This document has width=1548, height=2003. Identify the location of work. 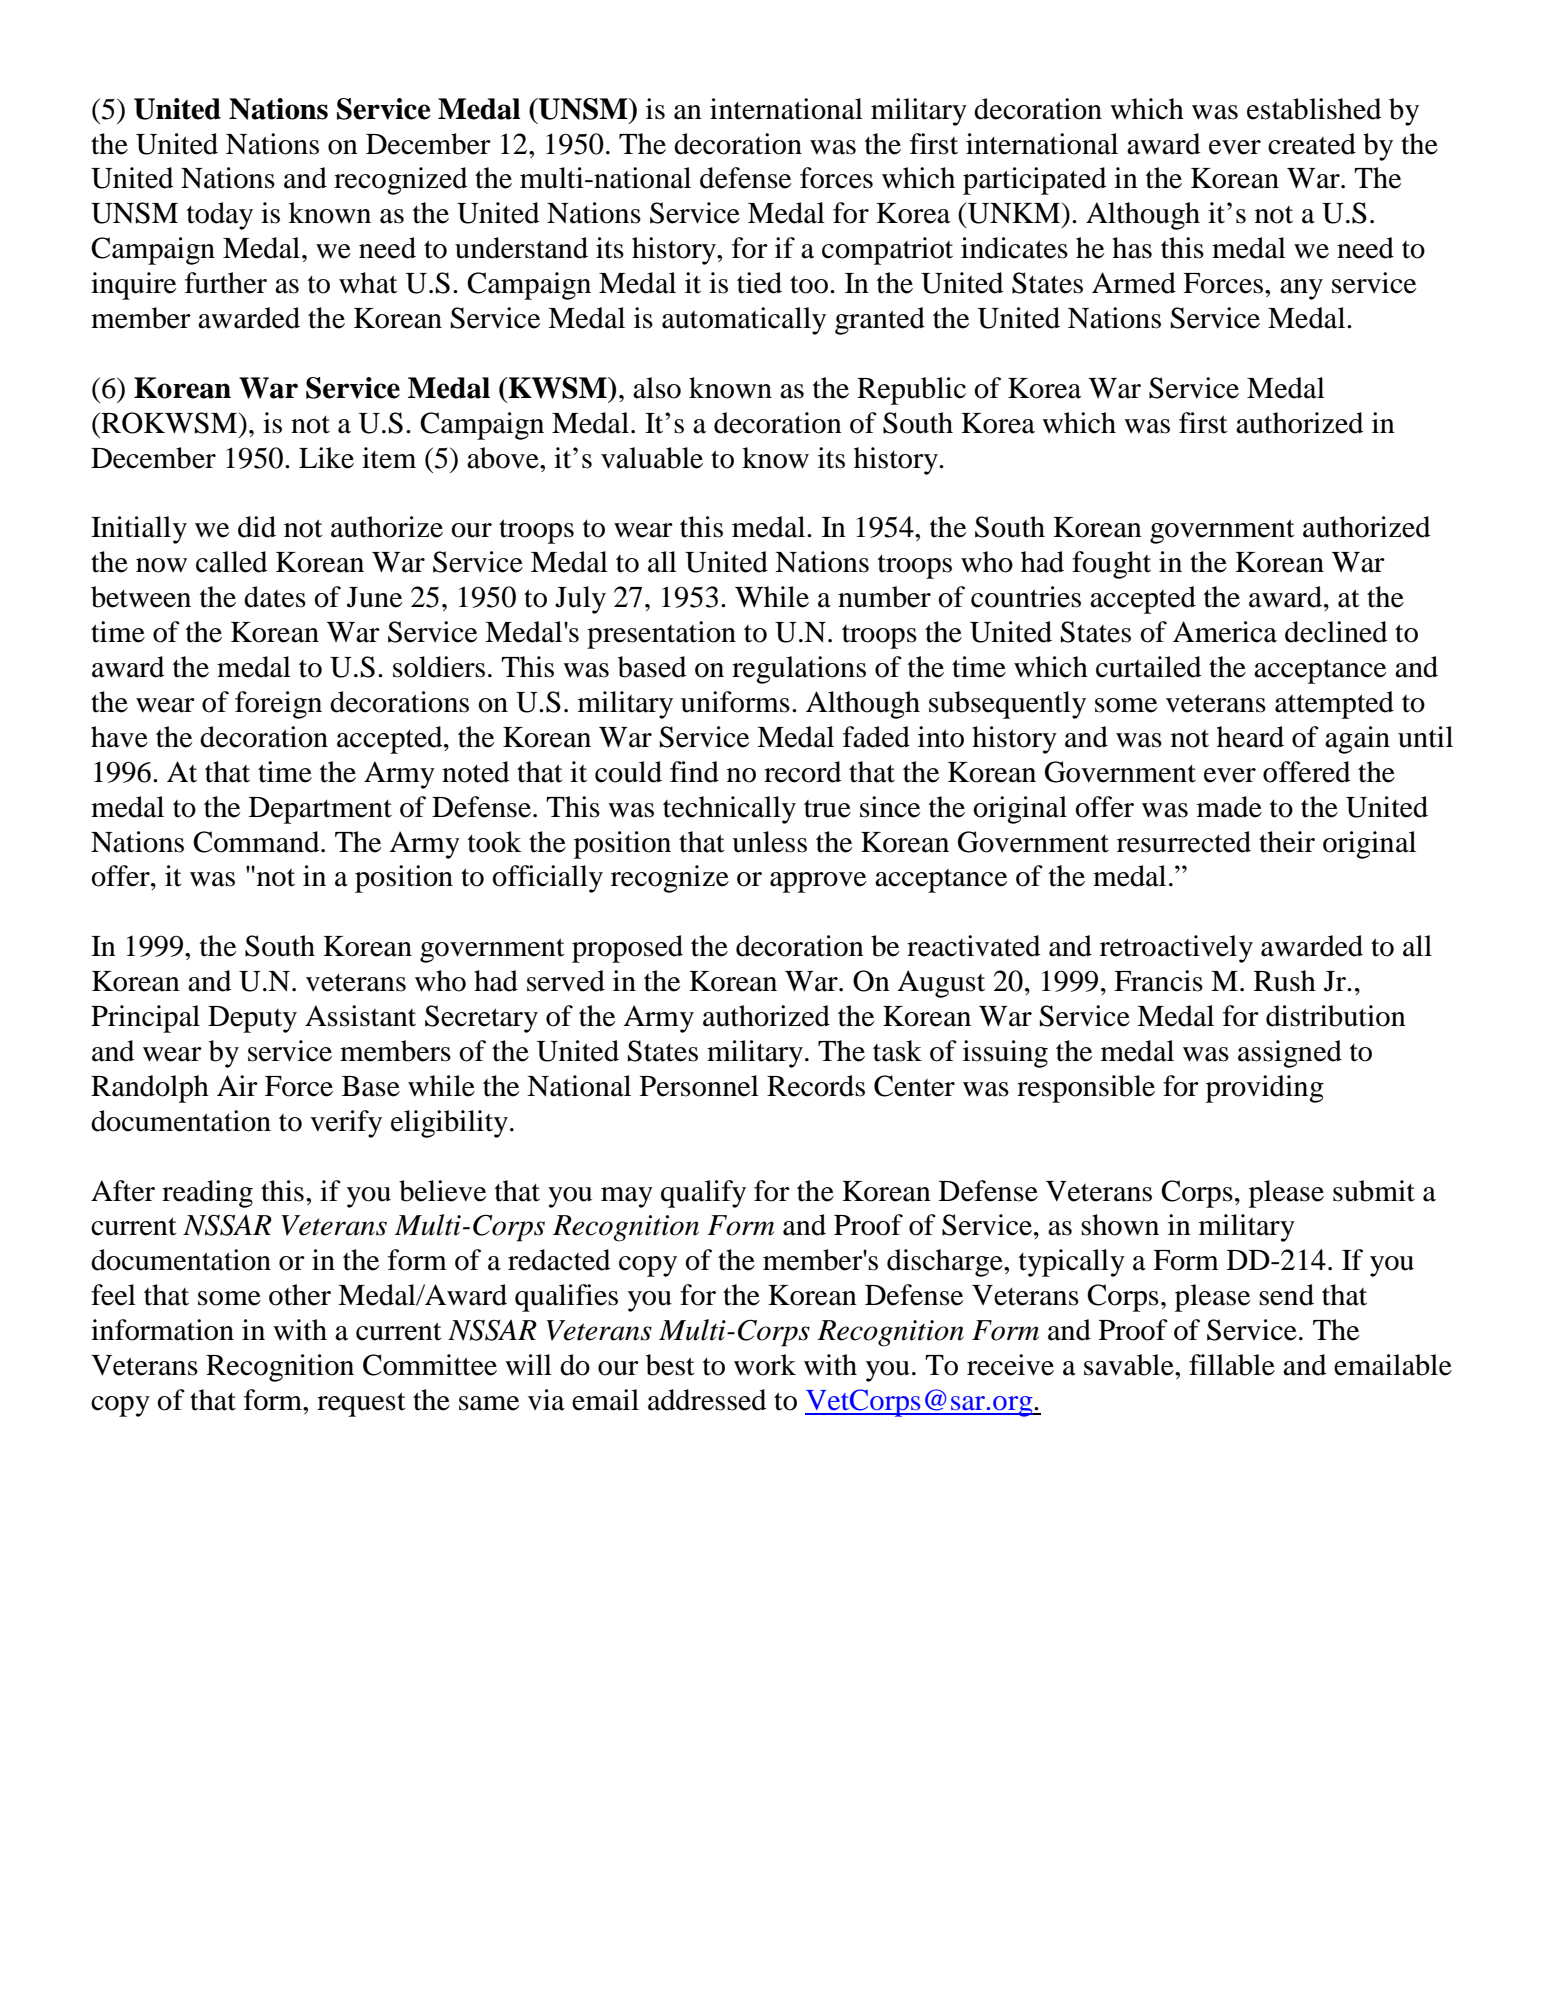
(765, 1365).
